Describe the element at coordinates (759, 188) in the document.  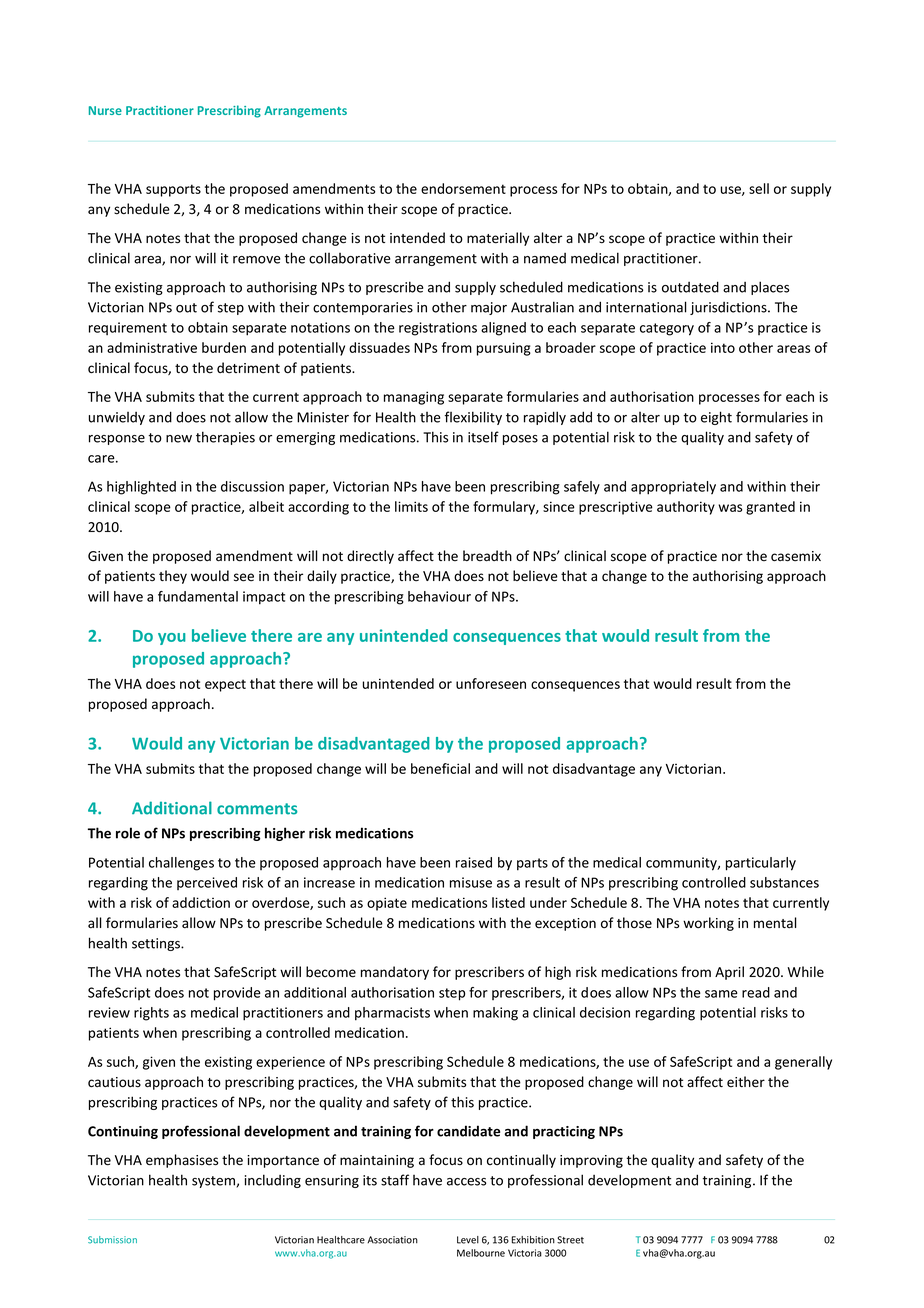
I see `sell` at that location.
